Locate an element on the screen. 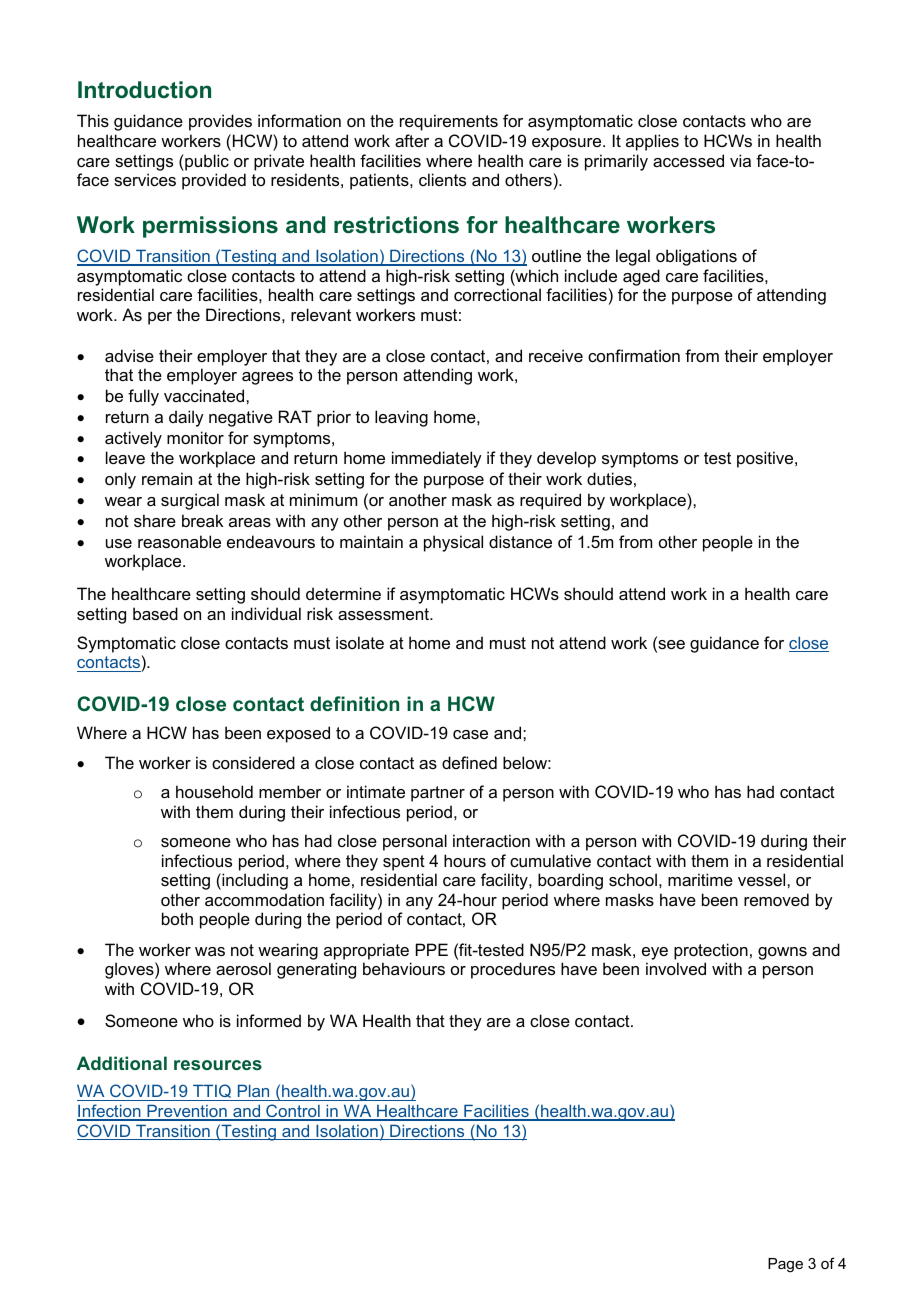  immediately is located at coordinates (437, 459).
